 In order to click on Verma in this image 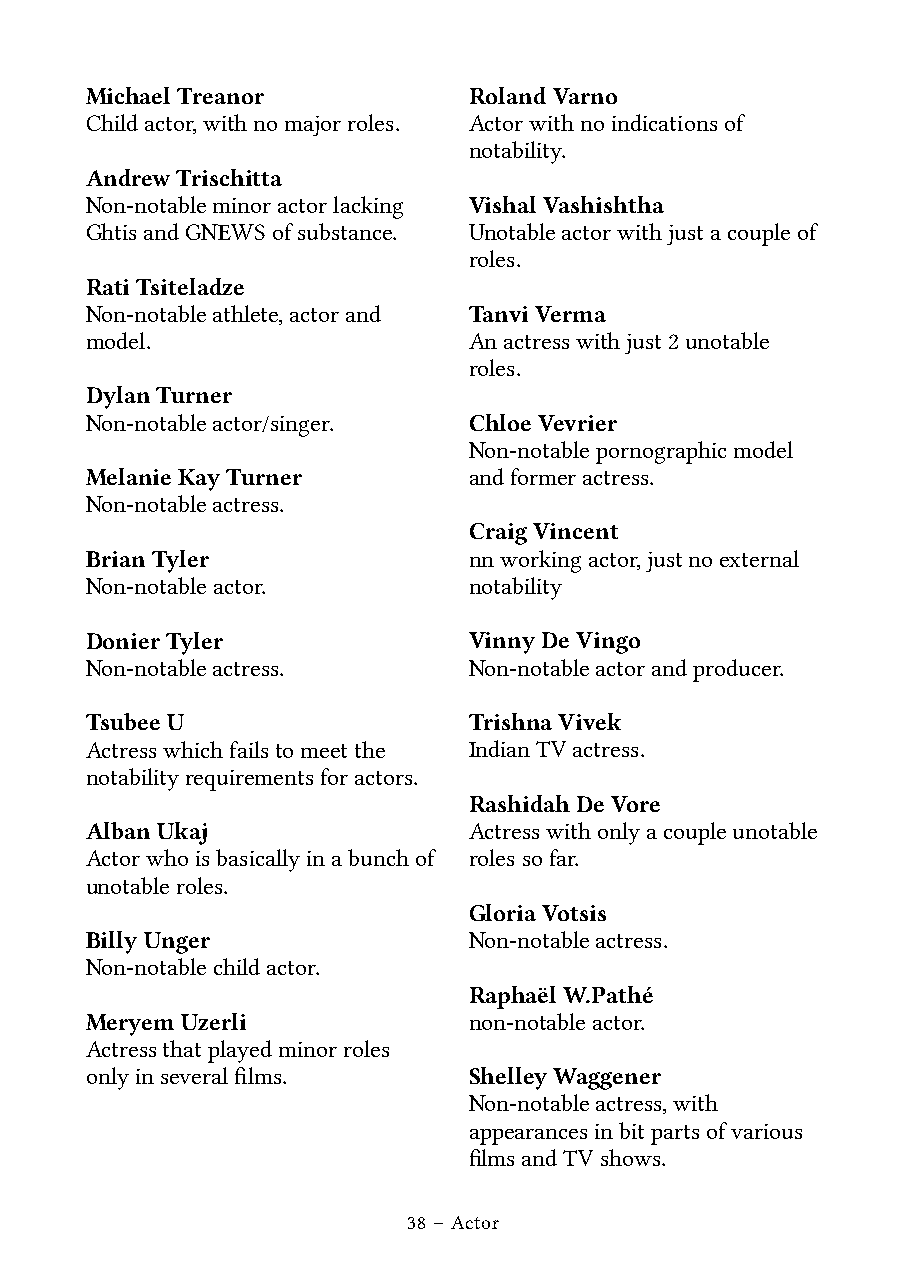, I will do `click(570, 314)`.
